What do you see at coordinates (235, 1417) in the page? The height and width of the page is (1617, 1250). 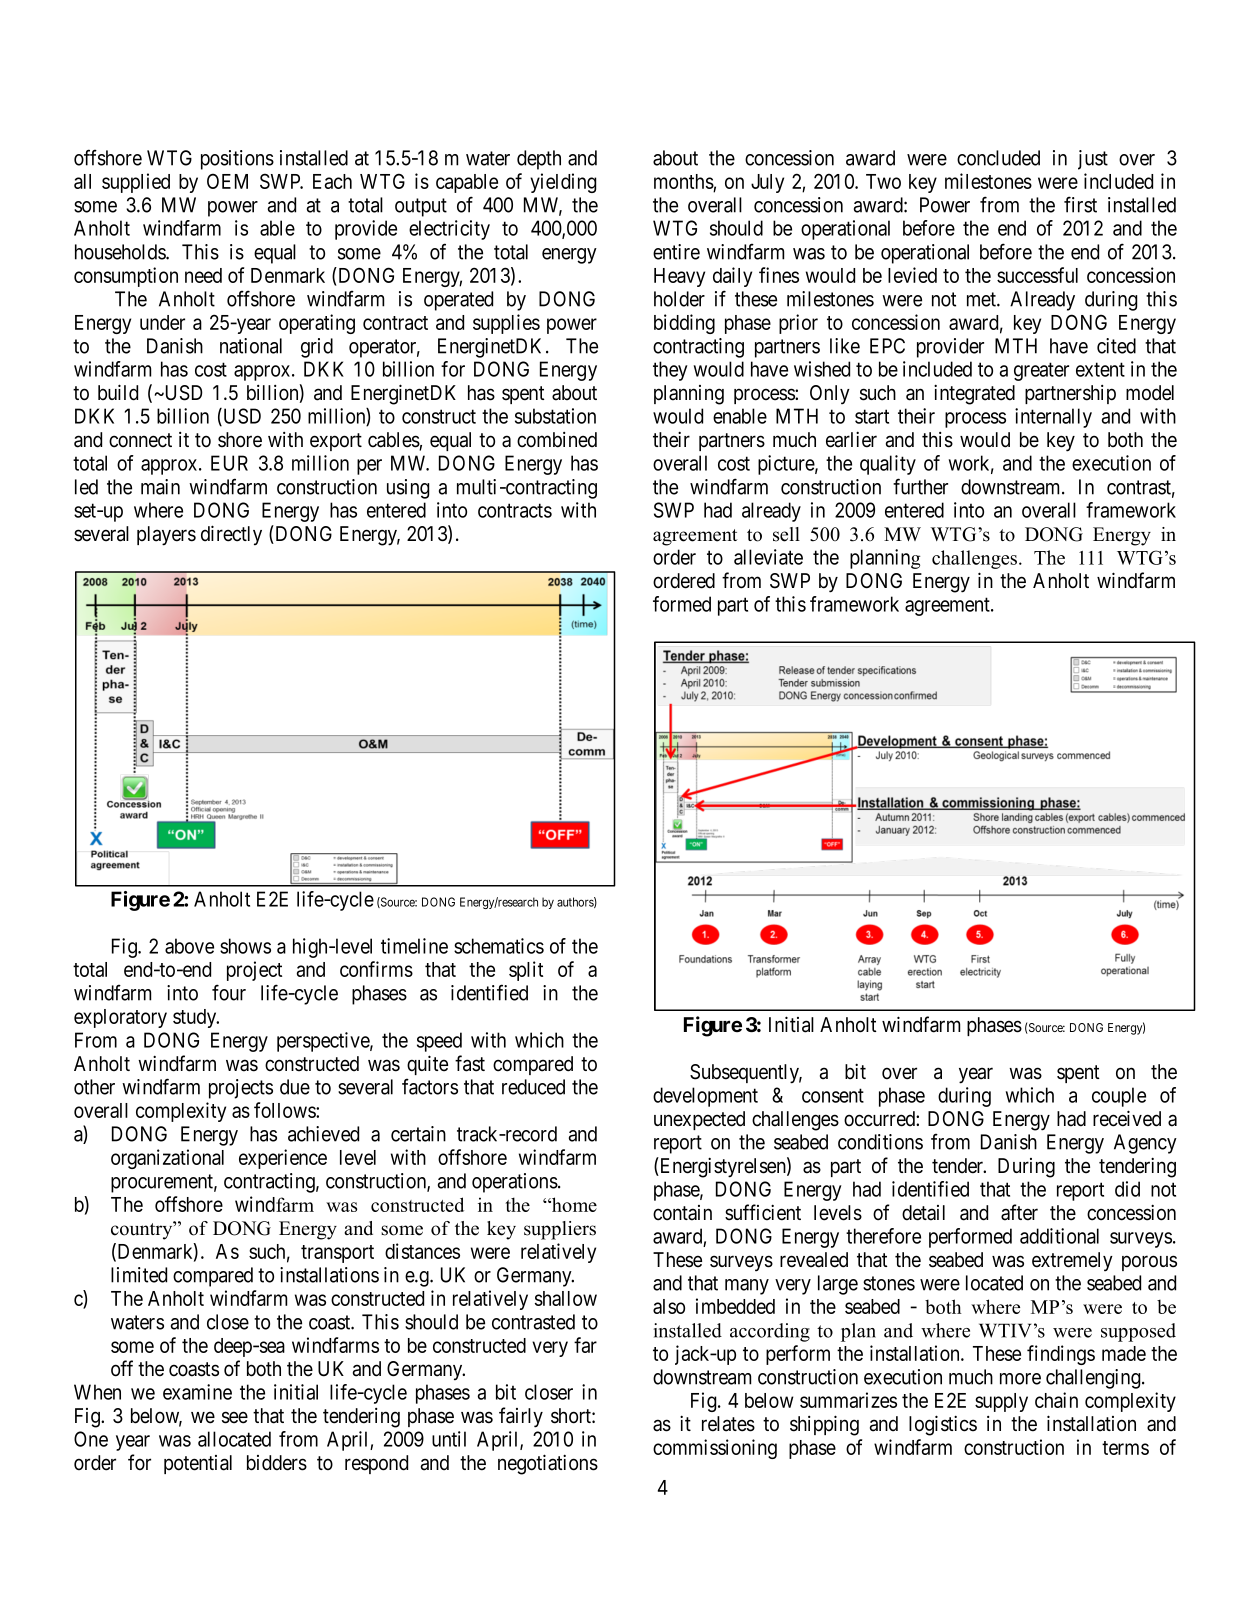 I see `see` at bounding box center [235, 1417].
